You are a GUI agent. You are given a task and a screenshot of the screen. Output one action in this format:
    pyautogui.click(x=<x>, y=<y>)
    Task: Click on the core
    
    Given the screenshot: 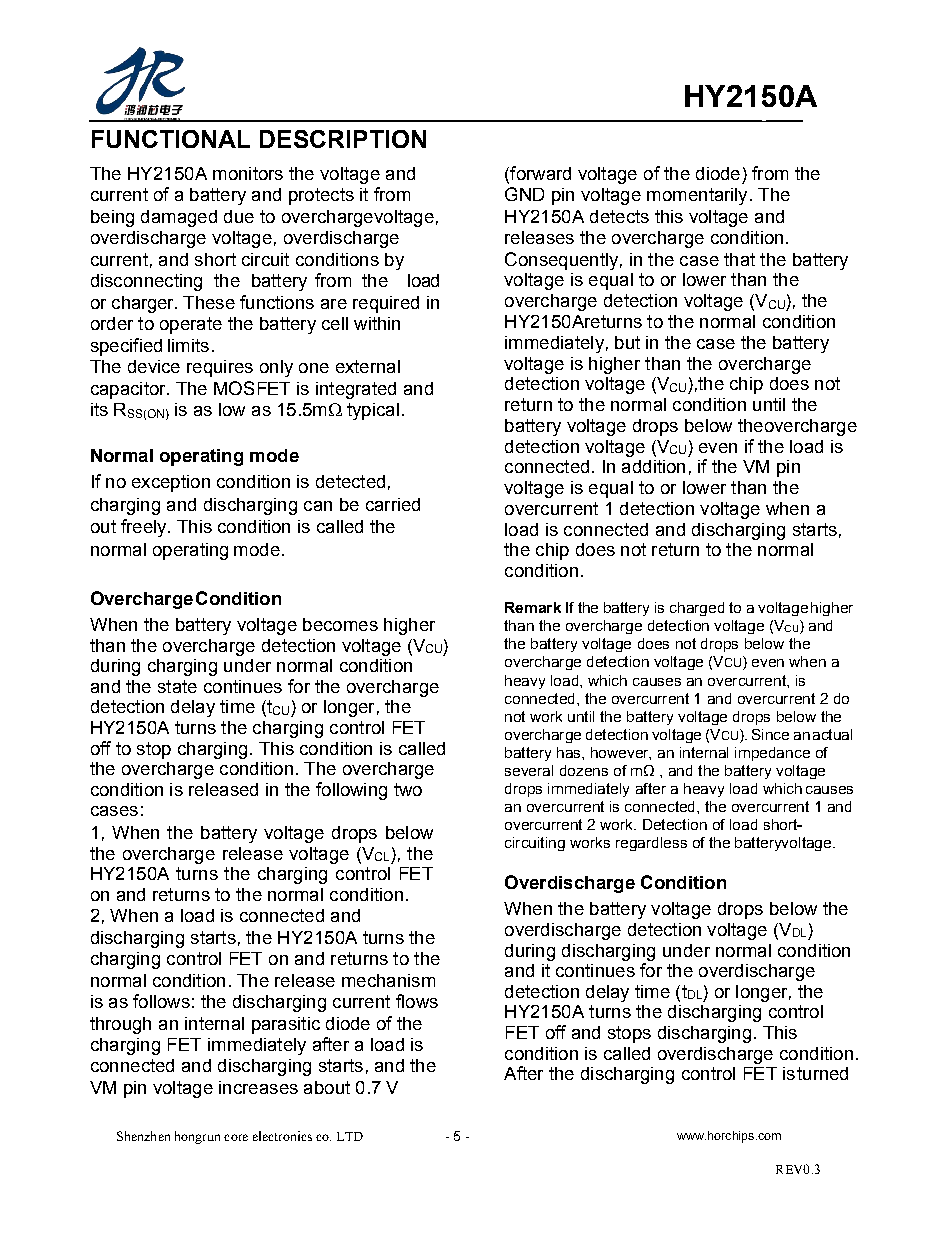 What is the action you would take?
    pyautogui.click(x=236, y=1137)
